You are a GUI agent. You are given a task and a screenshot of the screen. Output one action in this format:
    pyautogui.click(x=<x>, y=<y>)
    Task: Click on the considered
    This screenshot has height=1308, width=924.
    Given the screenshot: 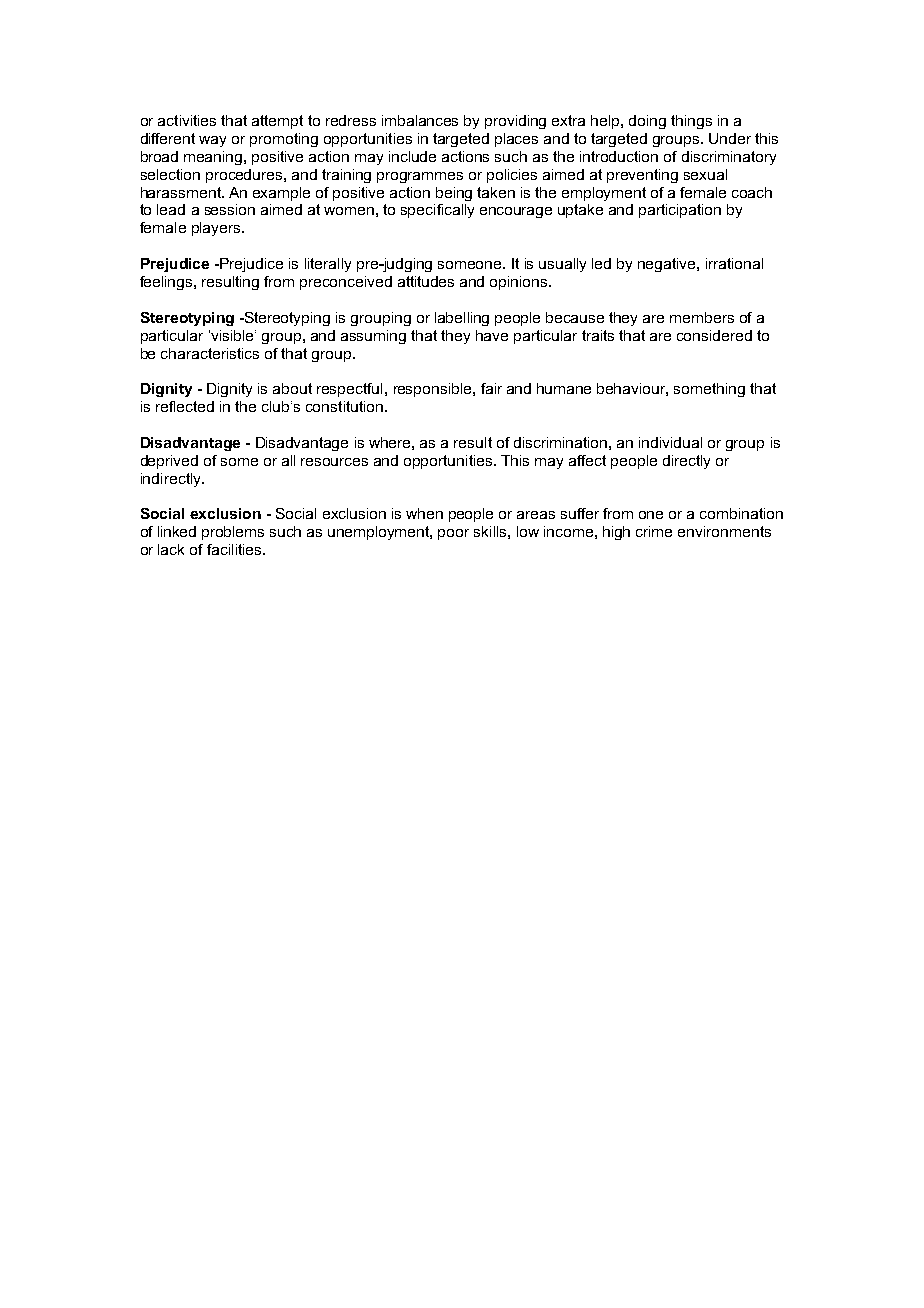 What is the action you would take?
    pyautogui.click(x=714, y=335)
